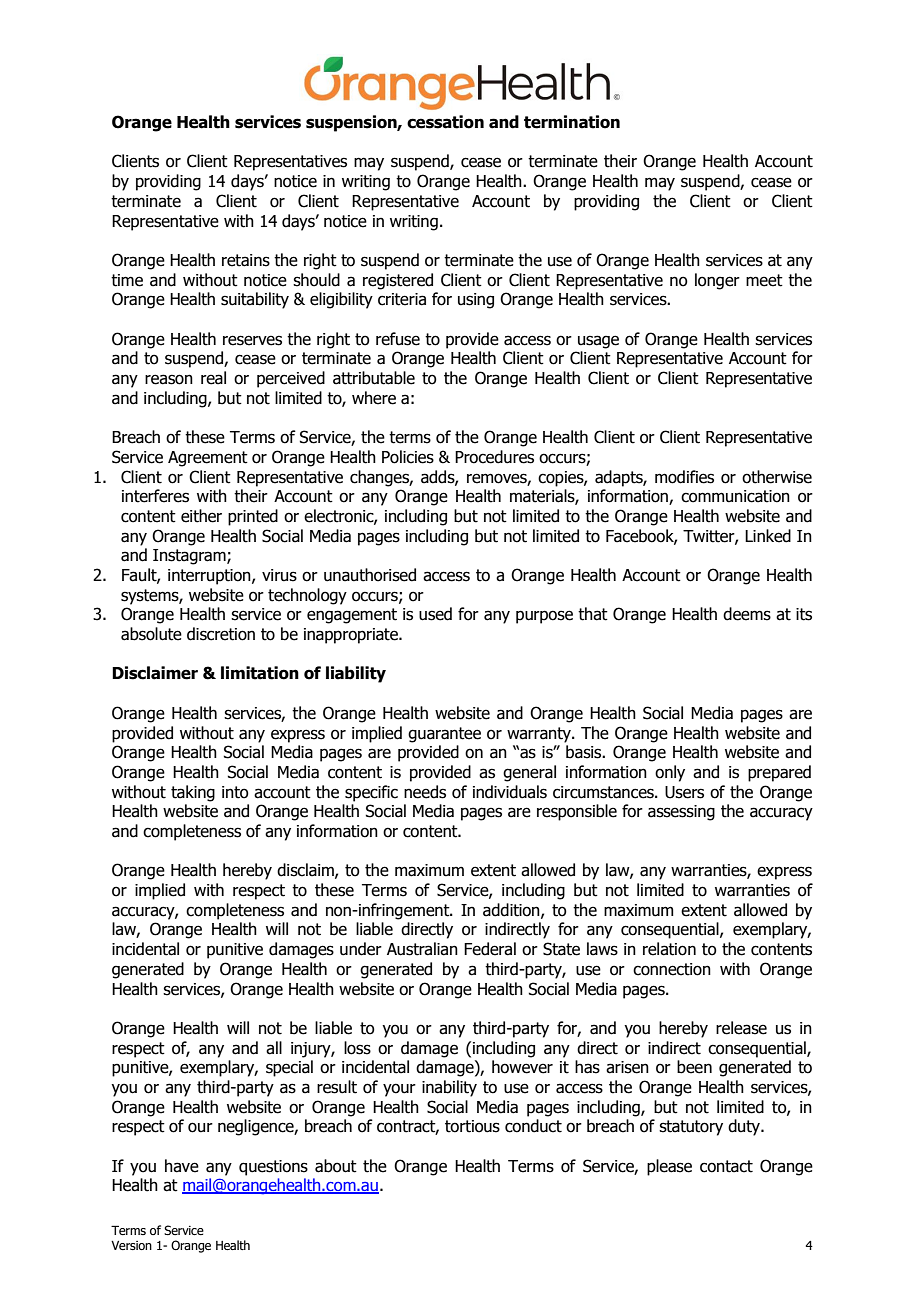 The height and width of the page is (1308, 924). What do you see at coordinates (190, 557) in the page?
I see `Instagram` at bounding box center [190, 557].
